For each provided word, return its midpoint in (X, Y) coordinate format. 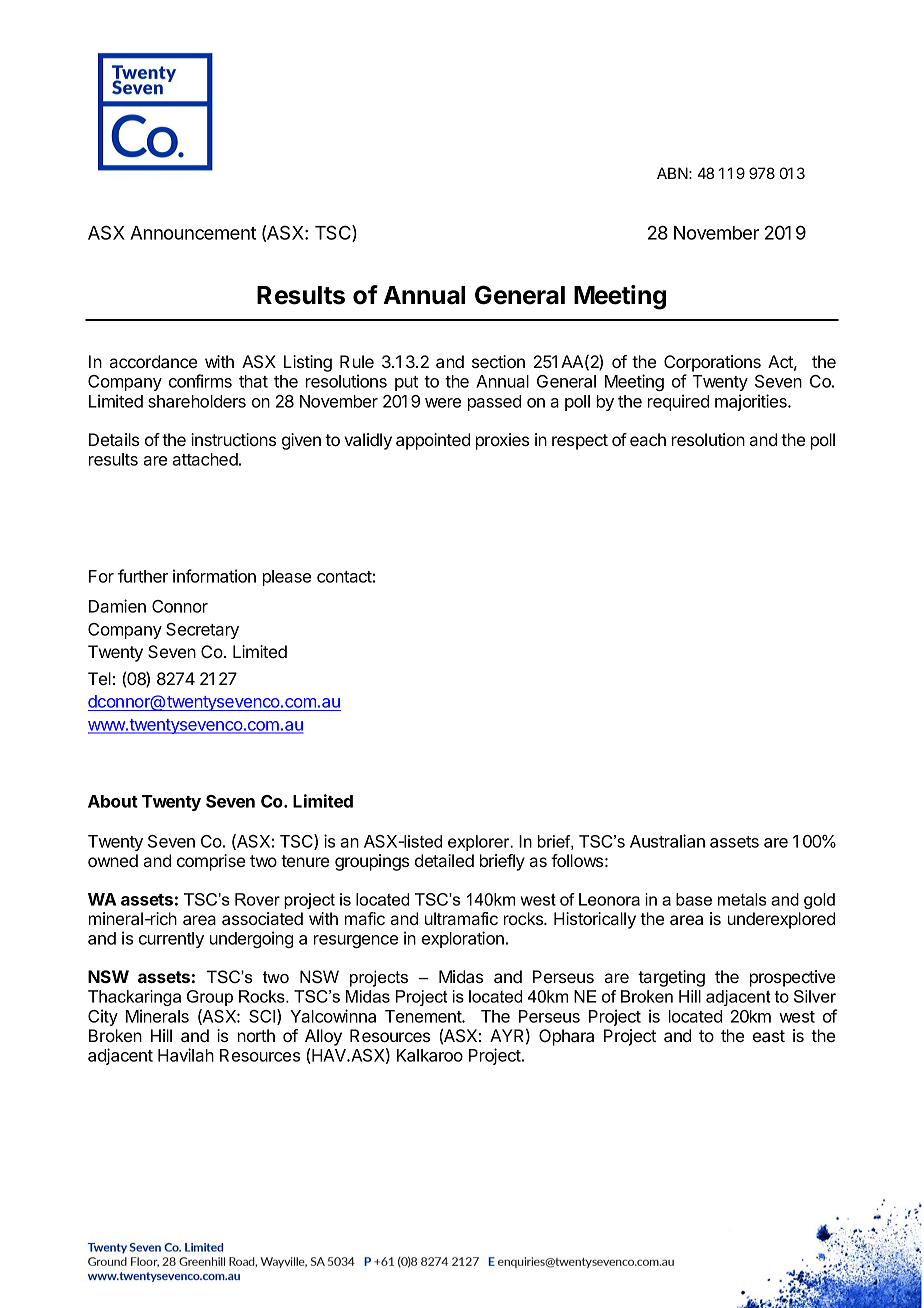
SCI (263, 1017)
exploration (463, 939)
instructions (233, 439)
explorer (480, 843)
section (498, 361)
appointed (433, 441)
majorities (752, 402)
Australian (667, 841)
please (287, 578)
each (648, 439)
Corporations (712, 363)
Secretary (202, 631)
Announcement (193, 233)
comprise (211, 862)
